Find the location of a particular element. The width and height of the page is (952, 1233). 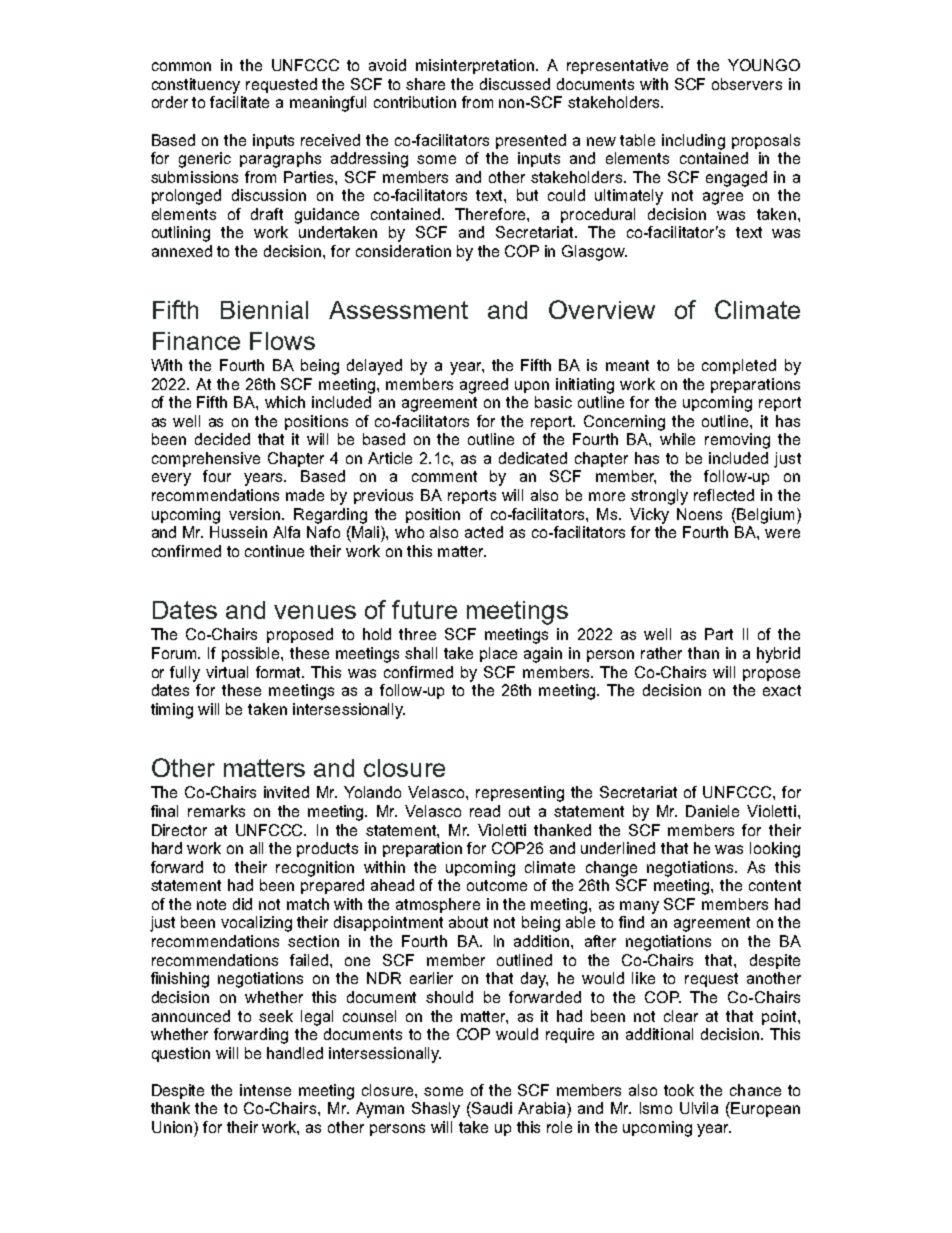

upon is located at coordinates (532, 387).
